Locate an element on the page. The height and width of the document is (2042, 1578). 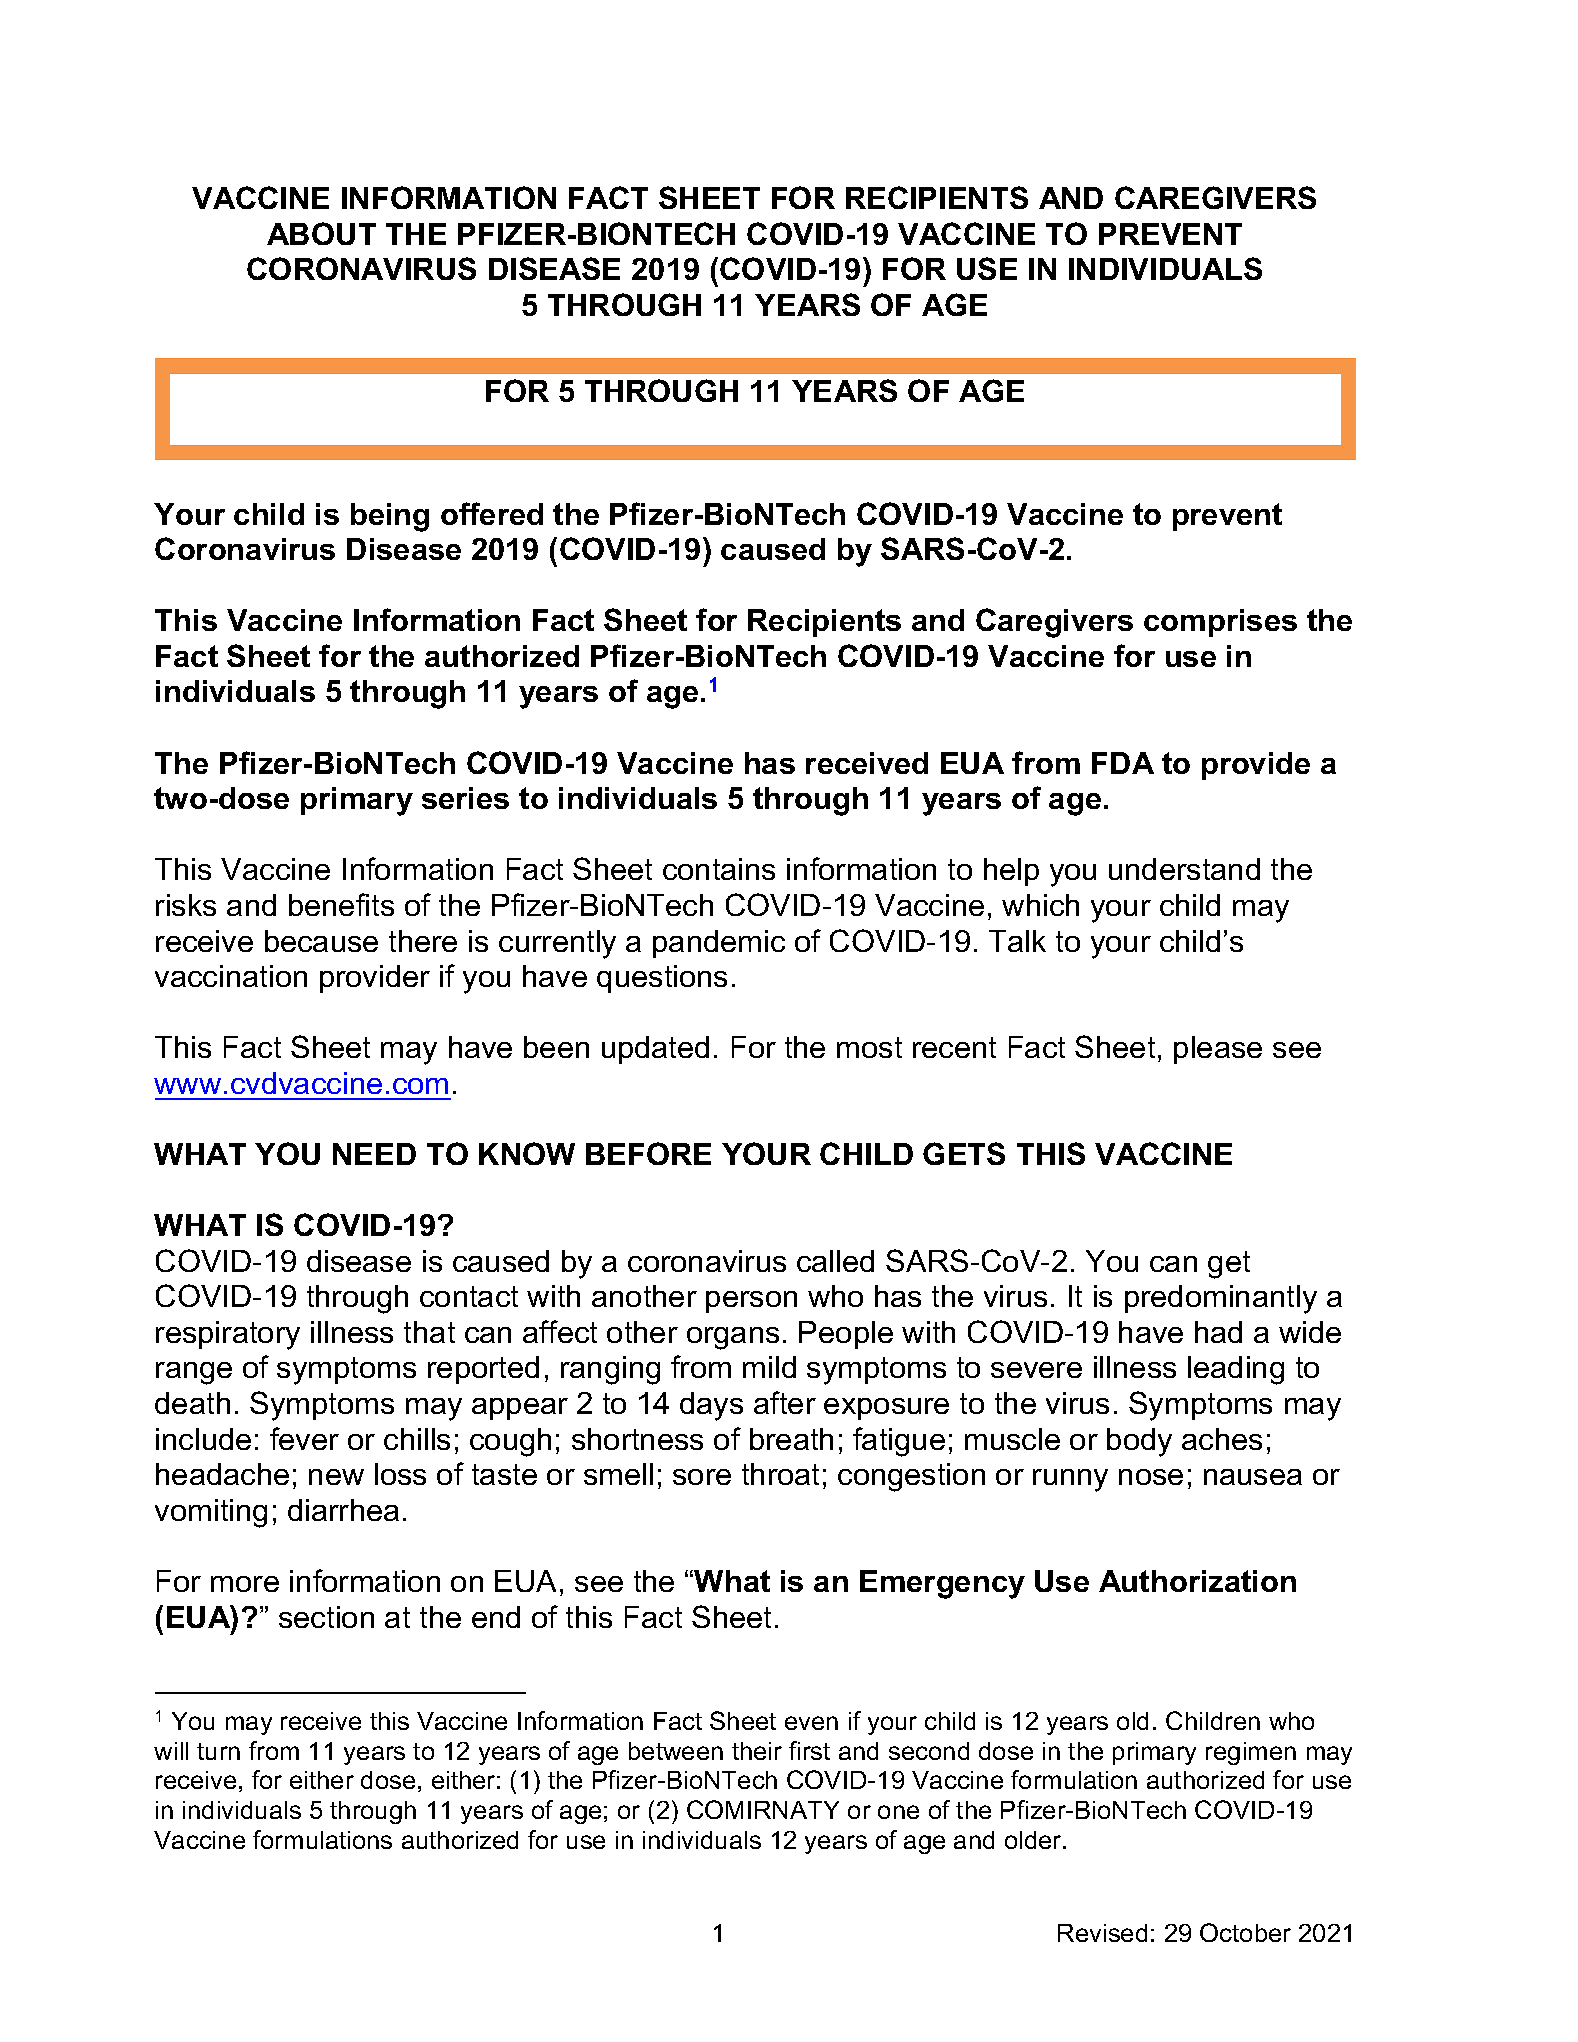
understand is located at coordinates (1184, 869).
